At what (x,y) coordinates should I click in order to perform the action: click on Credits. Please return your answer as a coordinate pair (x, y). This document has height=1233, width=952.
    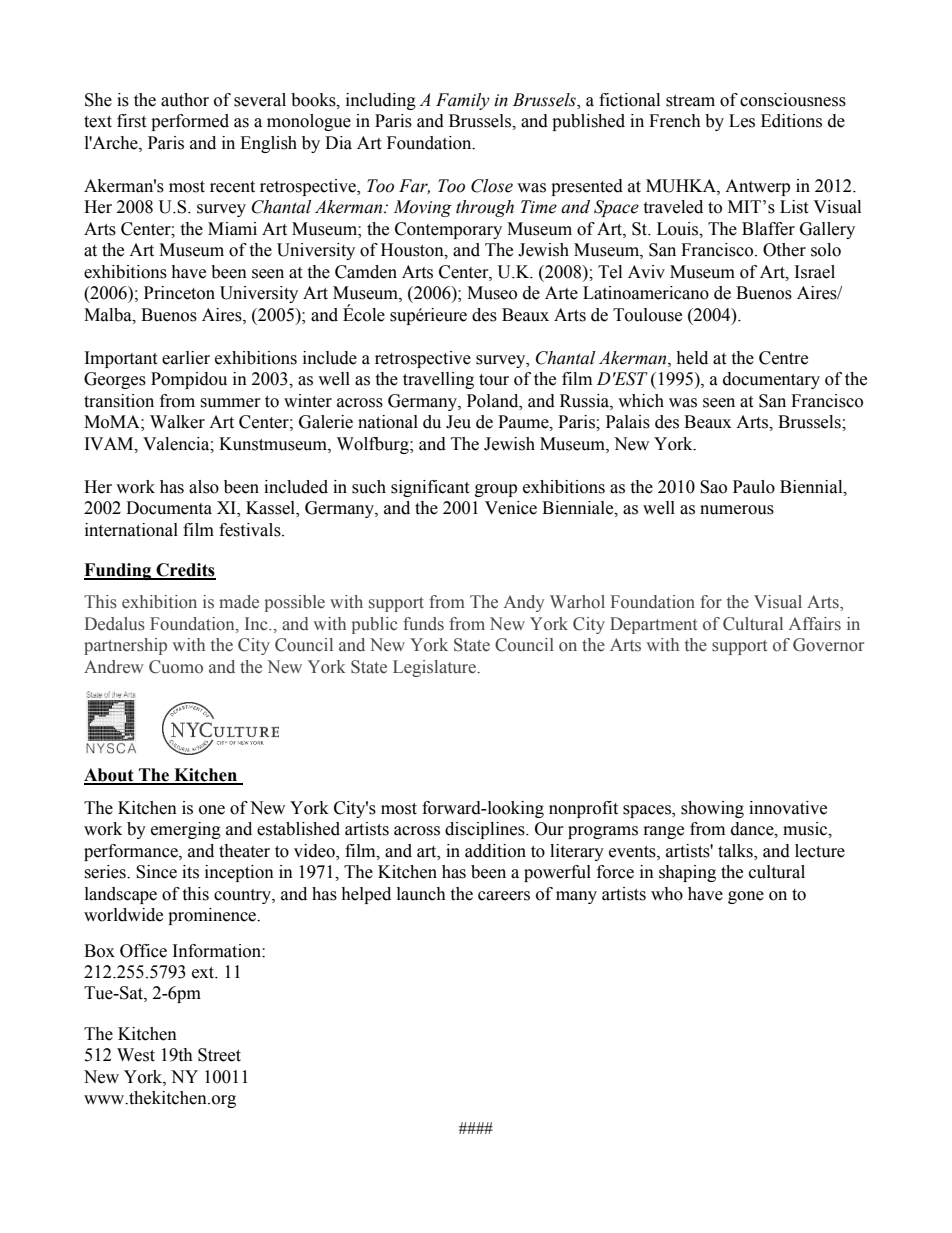
    Looking at the image, I should click on (185, 571).
